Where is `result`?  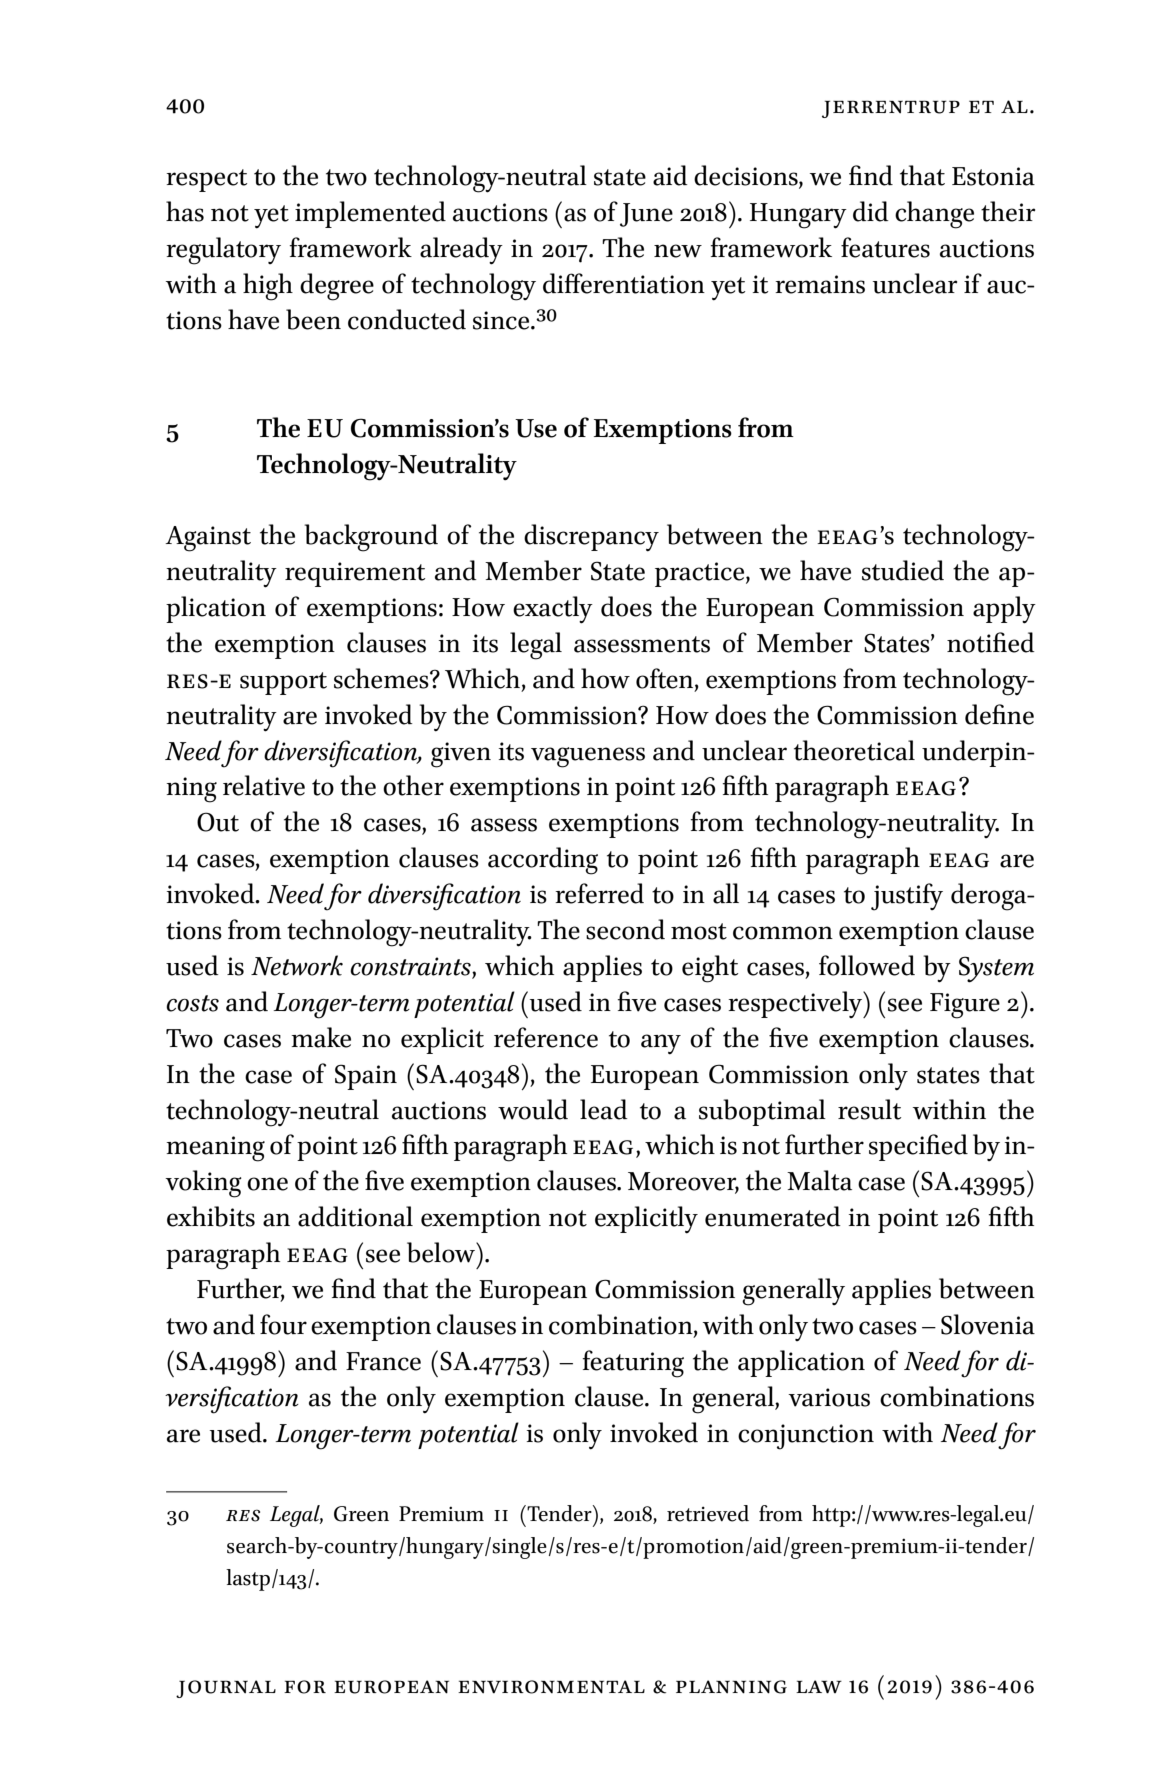 result is located at coordinates (869, 1109).
